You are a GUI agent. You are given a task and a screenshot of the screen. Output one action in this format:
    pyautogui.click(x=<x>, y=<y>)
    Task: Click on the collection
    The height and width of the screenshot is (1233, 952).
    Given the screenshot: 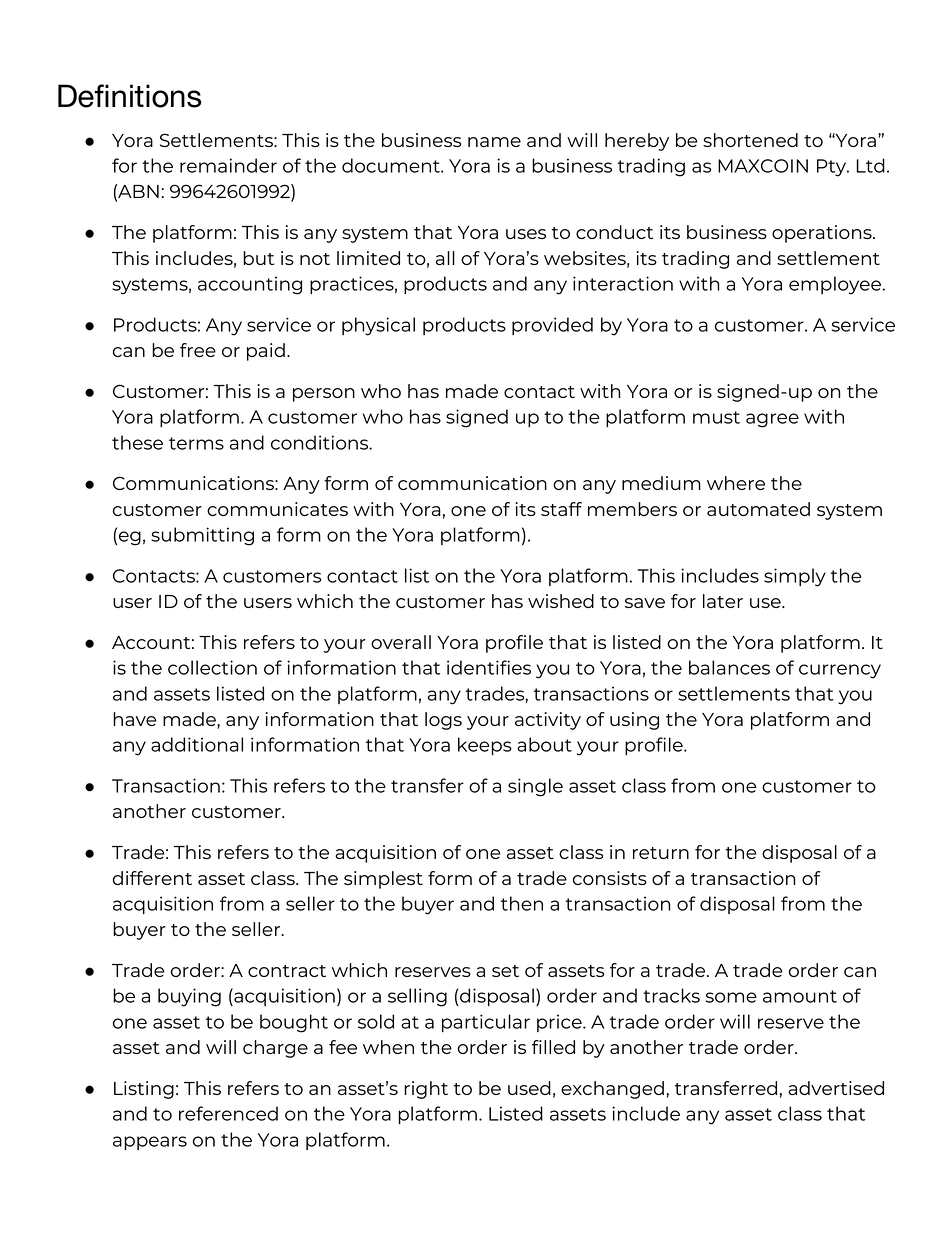 What is the action you would take?
    pyautogui.click(x=212, y=667)
